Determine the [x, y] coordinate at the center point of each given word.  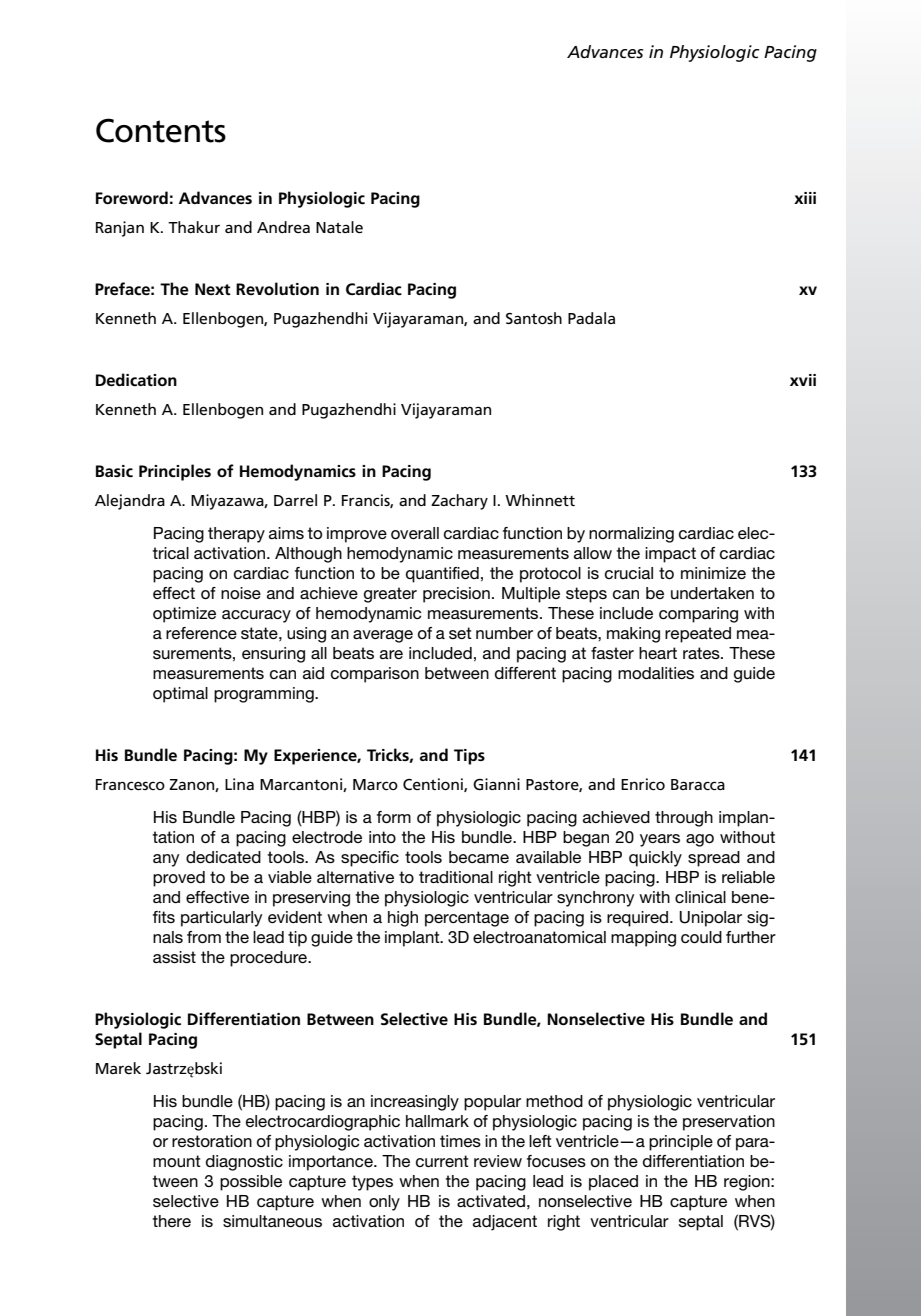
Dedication [136, 379]
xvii [803, 380]
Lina [239, 784]
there [171, 1221]
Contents [161, 130]
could [701, 937]
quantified [442, 575]
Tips [469, 757]
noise [241, 593]
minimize [713, 573]
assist [174, 957]
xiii [805, 198]
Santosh [534, 318]
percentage [467, 919]
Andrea [283, 227]
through [684, 819]
